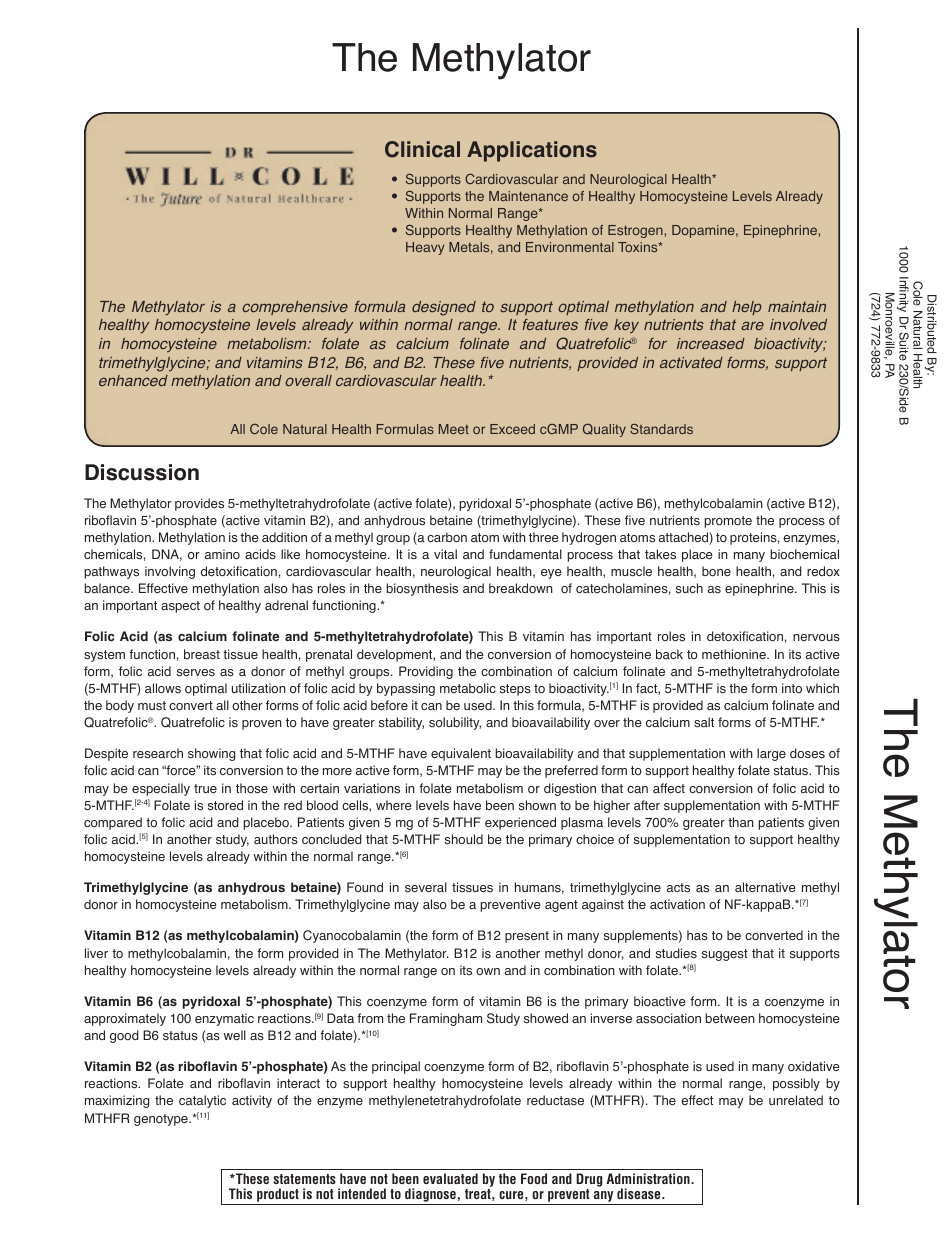 The height and width of the document is (1233, 952). Describe the element at coordinates (205, 788) in the document. I see `true` at that location.
